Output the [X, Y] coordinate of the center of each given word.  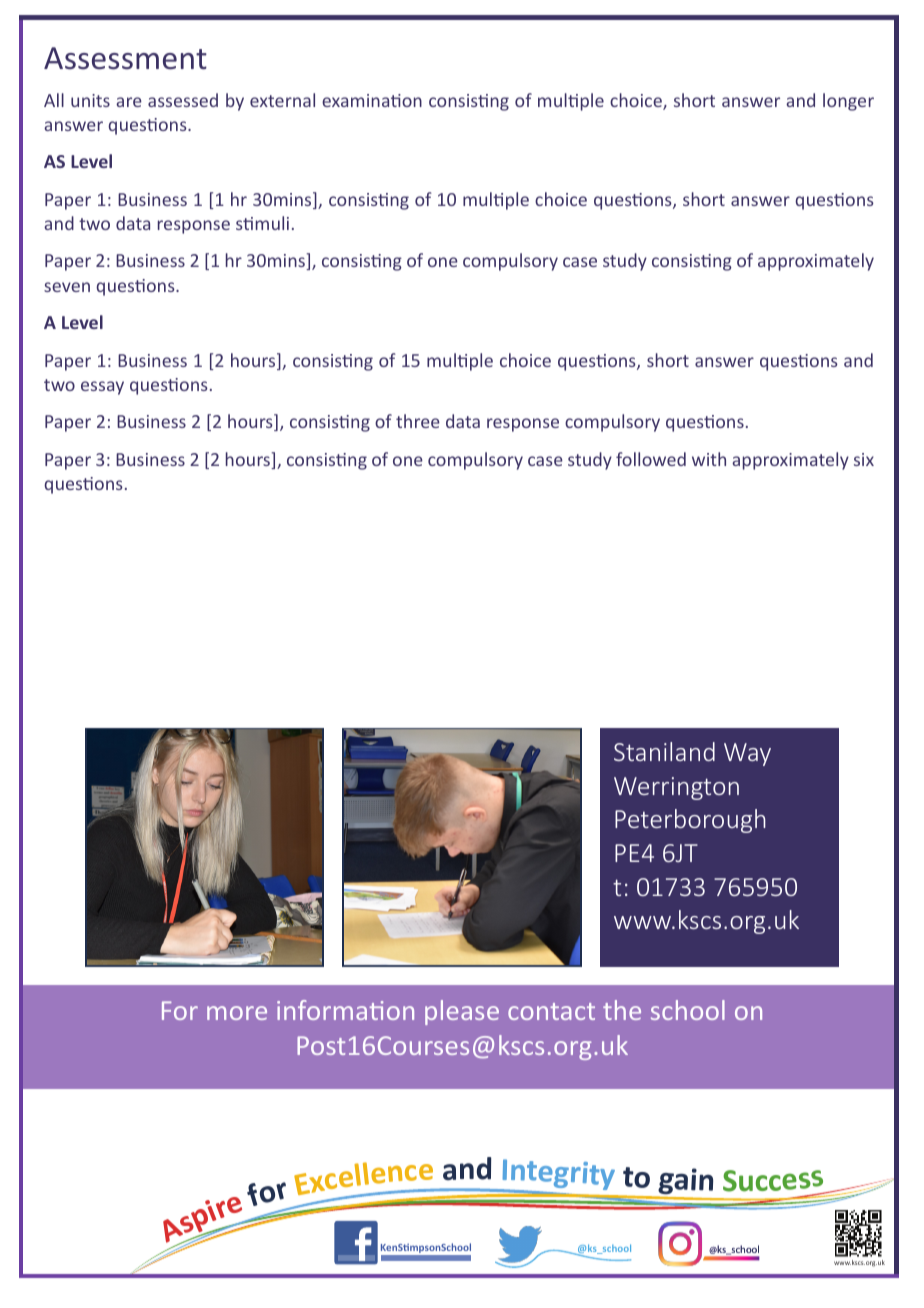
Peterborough [690, 821]
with [709, 459]
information [345, 1010]
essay [102, 388]
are [129, 102]
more [237, 1013]
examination [372, 100]
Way [747, 754]
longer [848, 102]
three [418, 421]
